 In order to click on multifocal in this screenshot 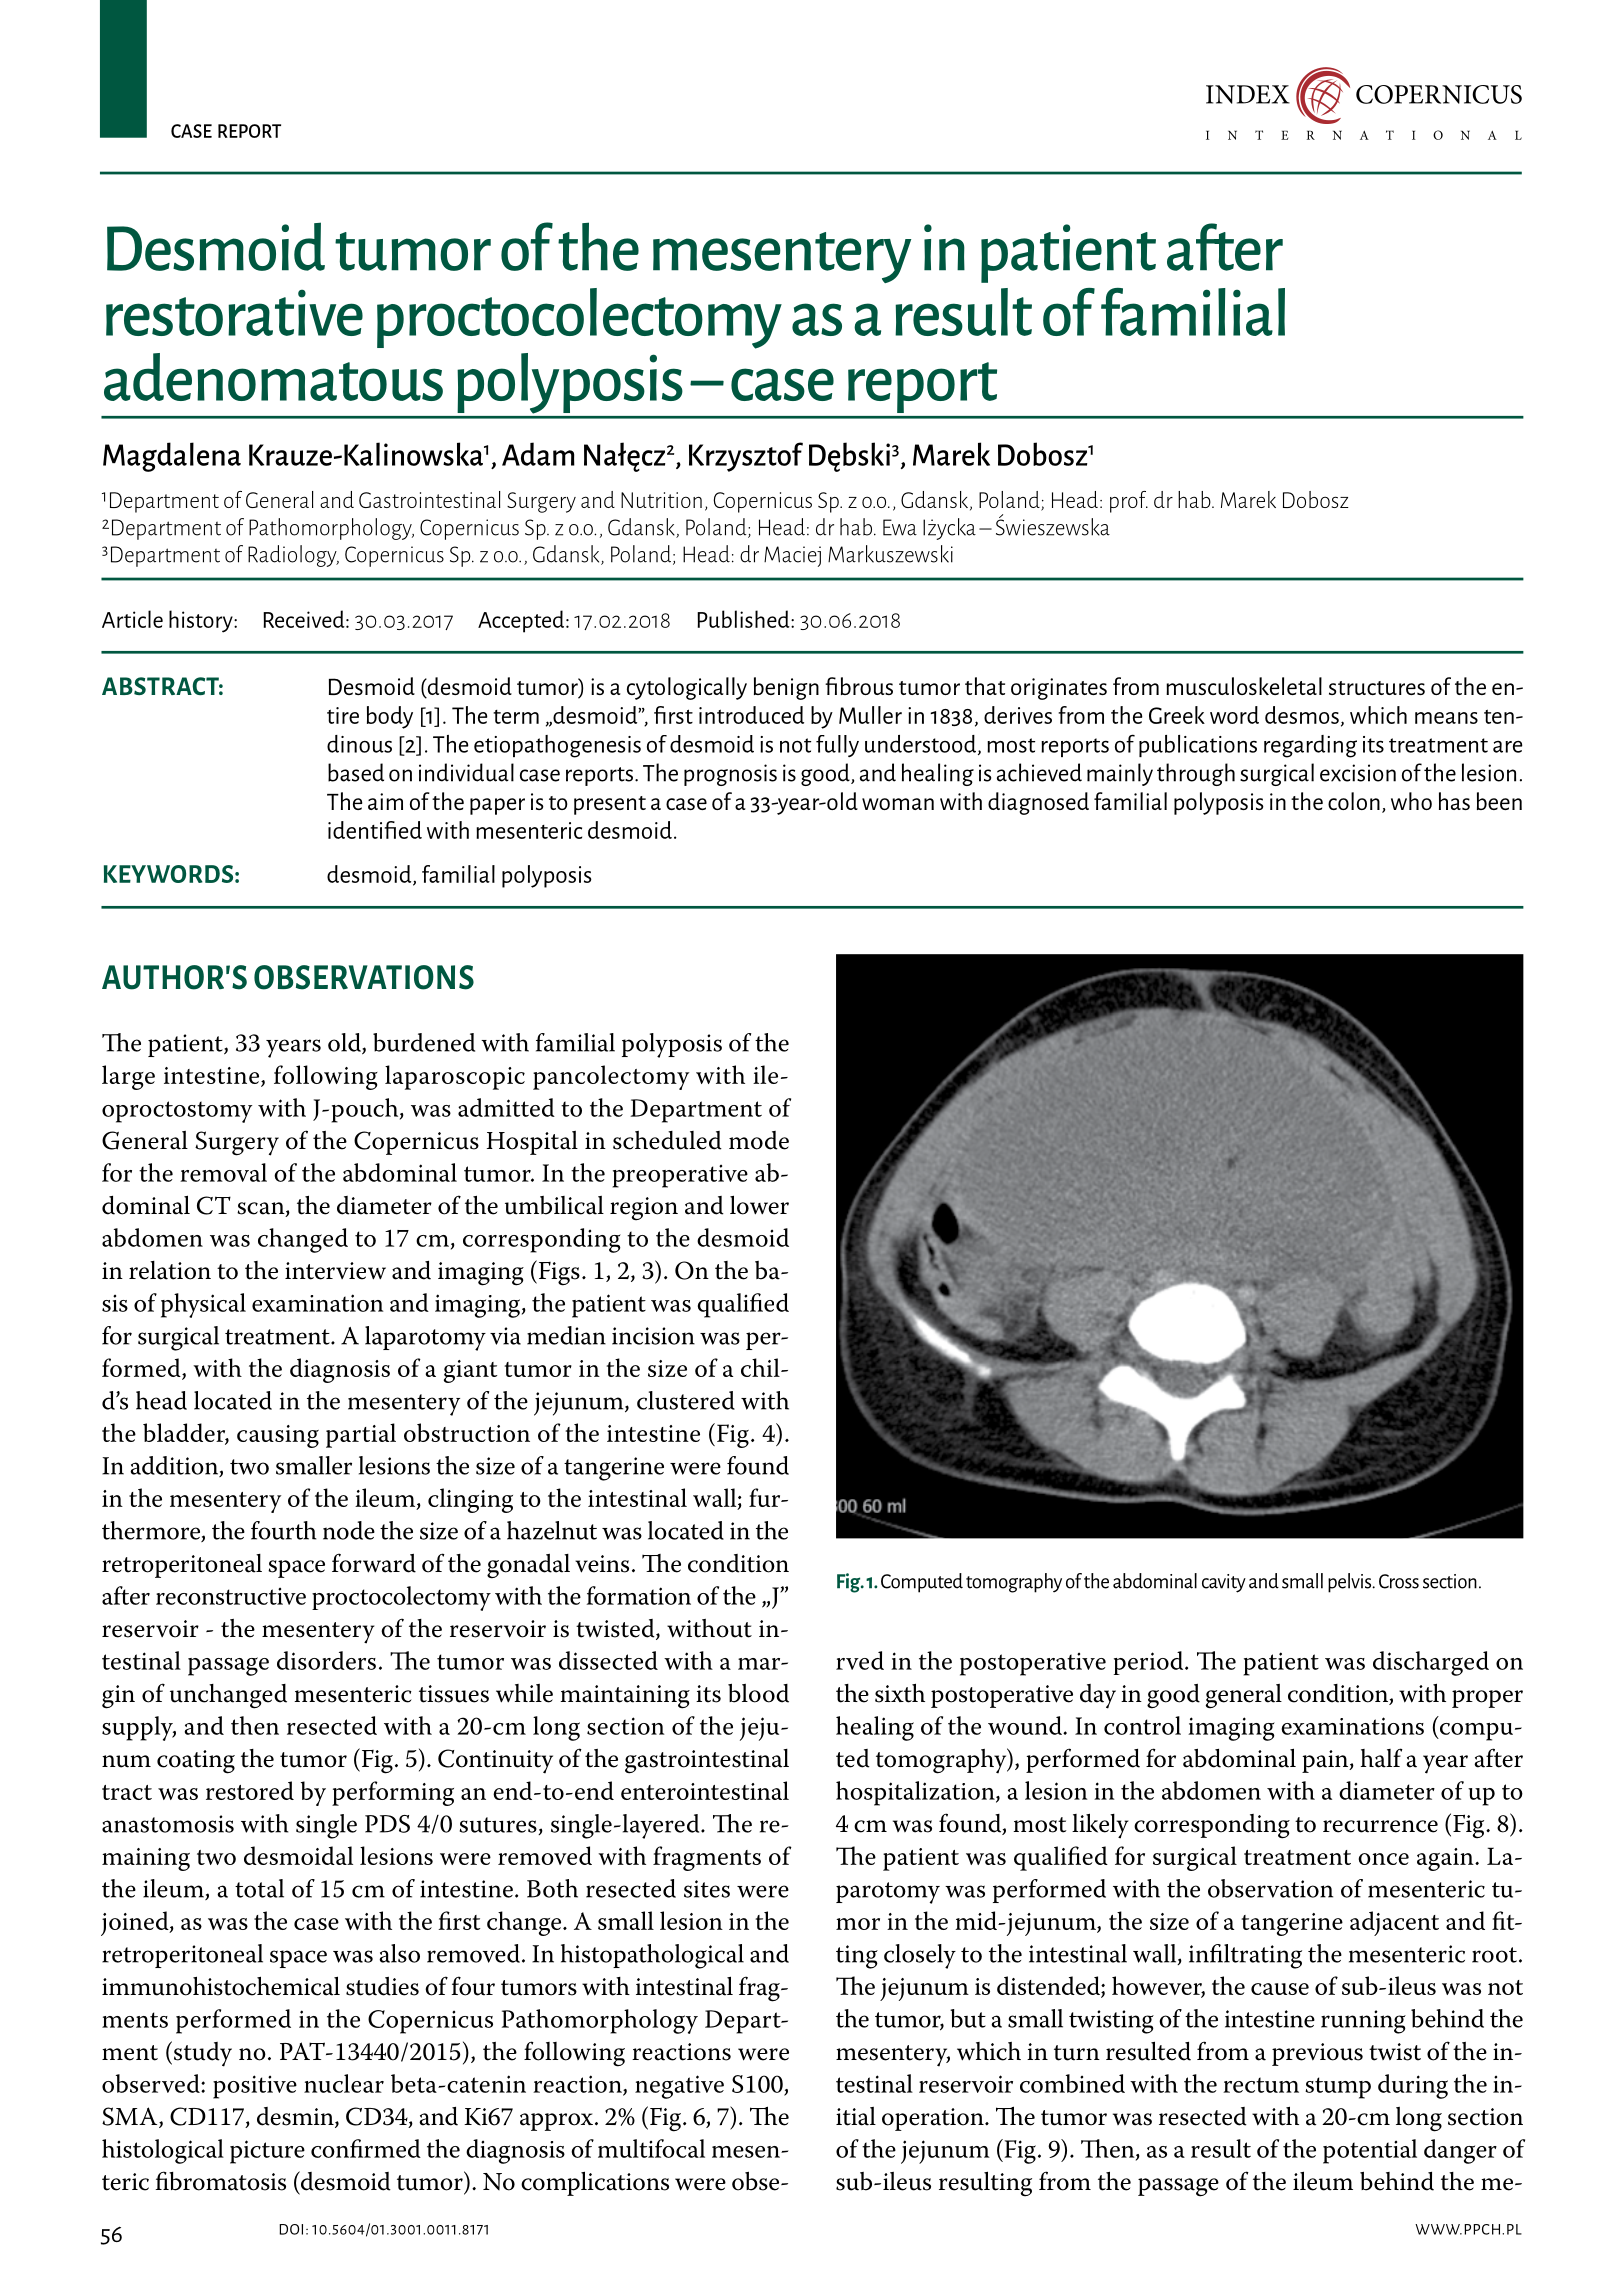, I will do `click(651, 2148)`.
